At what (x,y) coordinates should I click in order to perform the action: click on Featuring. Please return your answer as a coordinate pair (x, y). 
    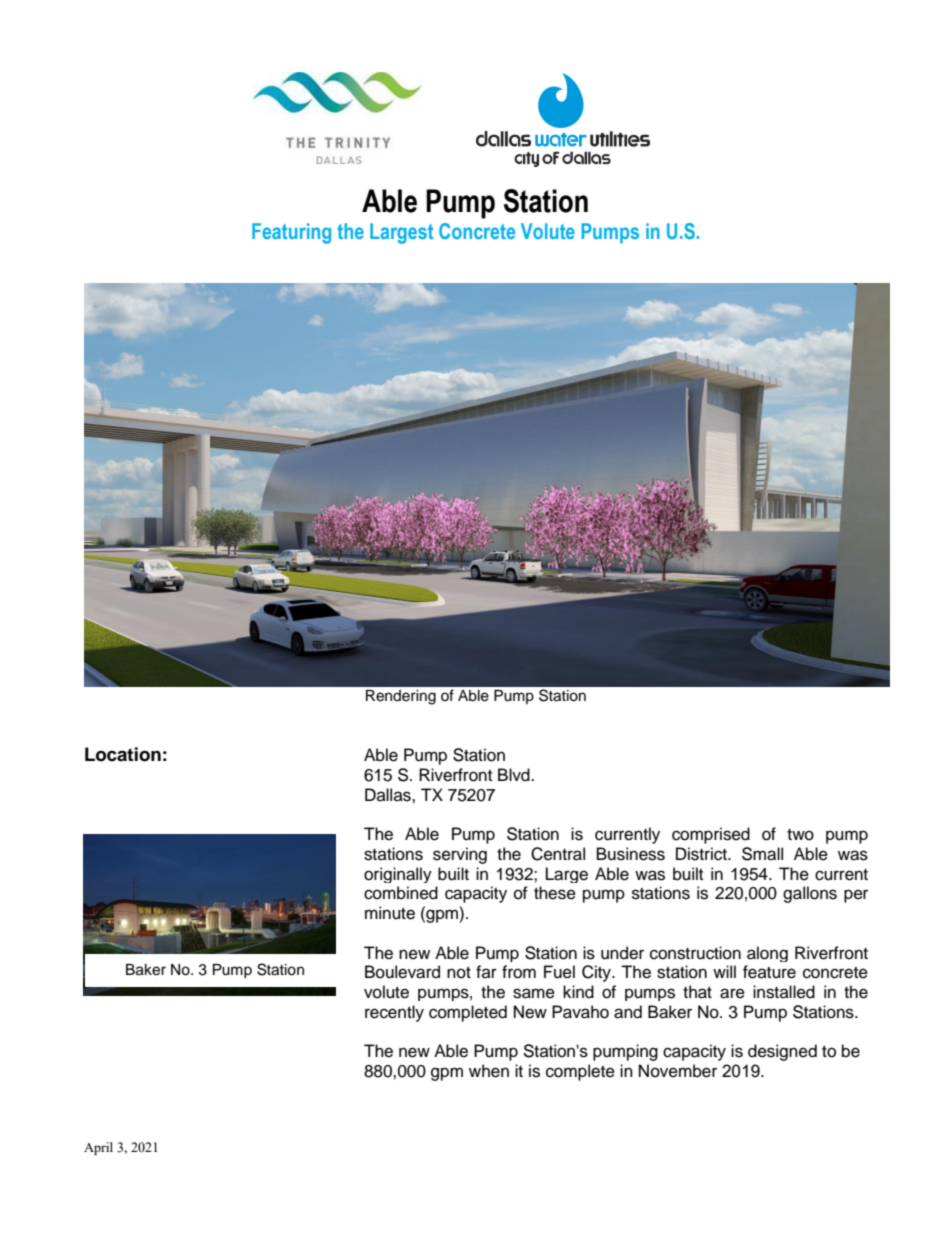
    Looking at the image, I should click on (291, 233).
